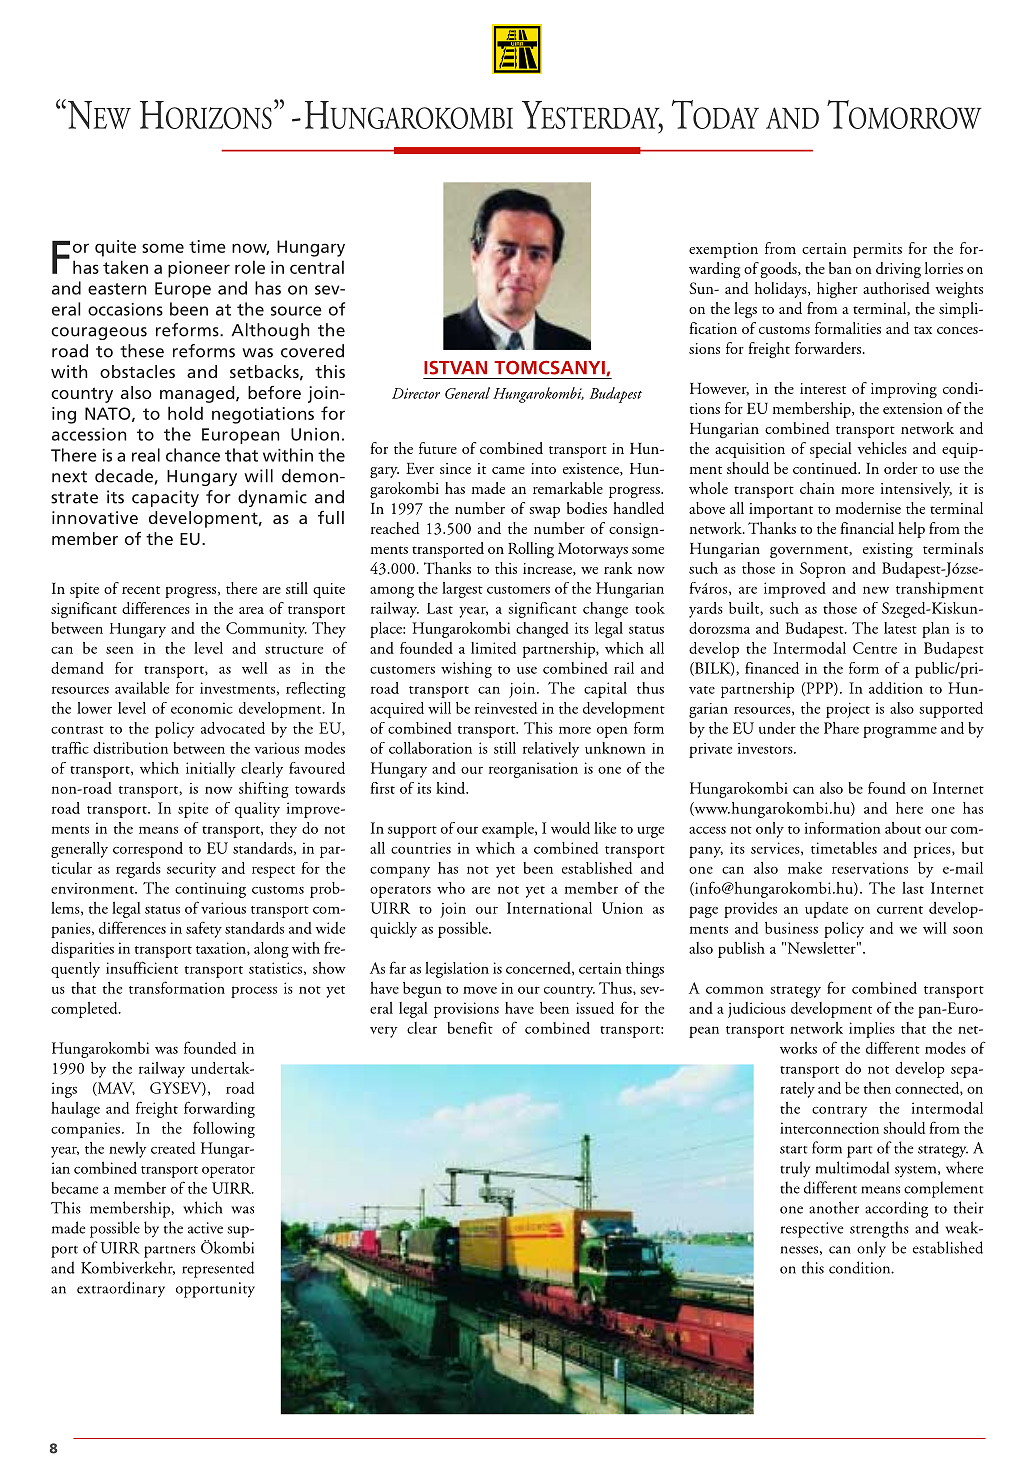 This document has height=1462, width=1034. Describe the element at coordinates (837, 290) in the document. I see `higher` at that location.
